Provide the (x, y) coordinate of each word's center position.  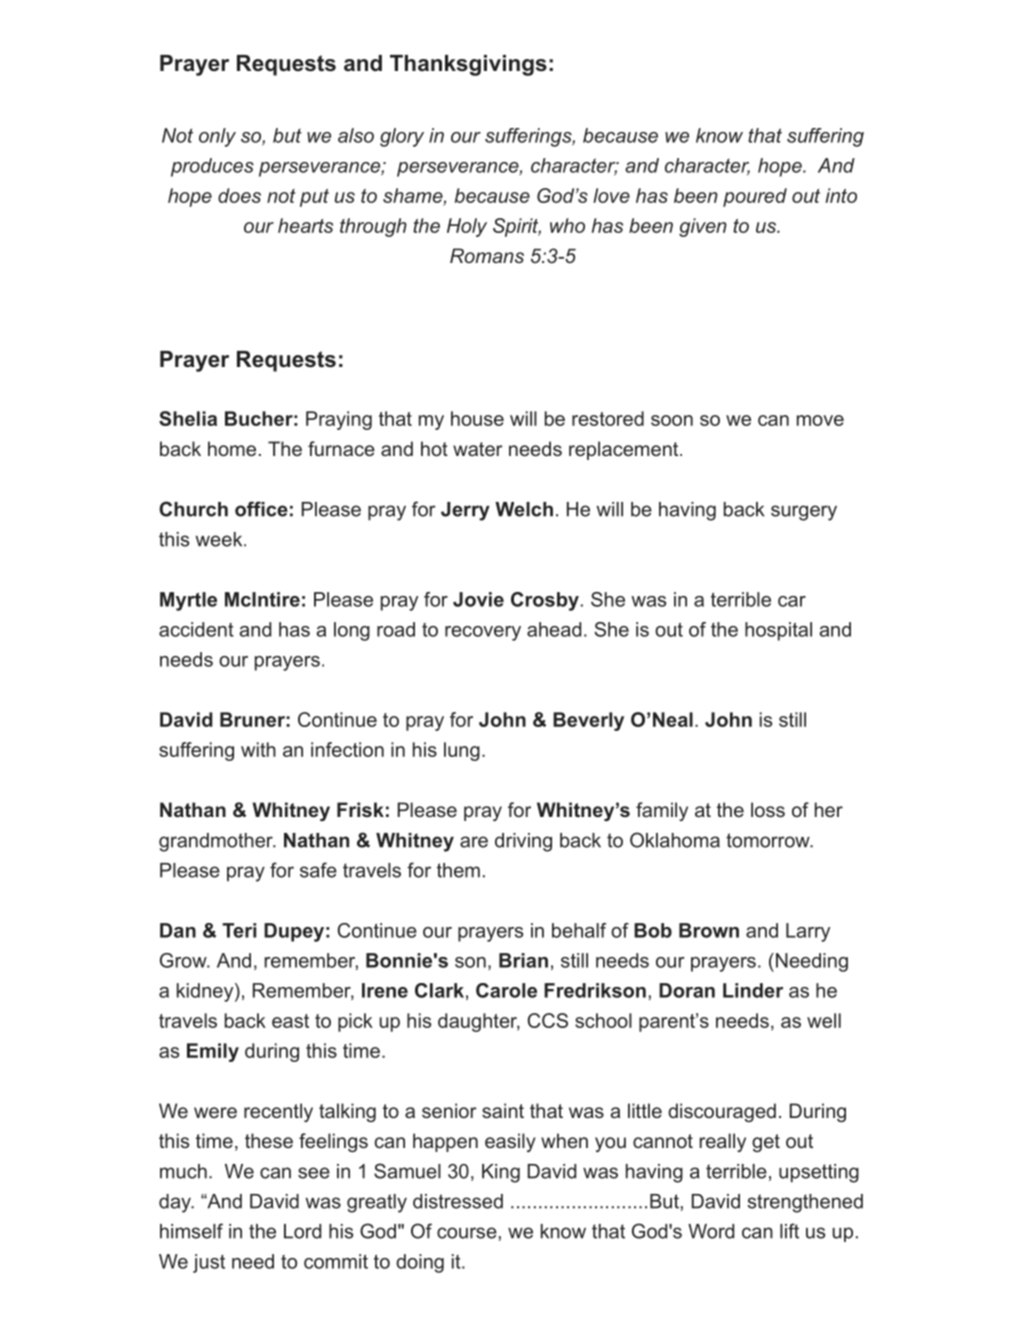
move (820, 420)
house (477, 418)
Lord (302, 1231)
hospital (778, 631)
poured (755, 197)
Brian (523, 960)
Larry (808, 932)
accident (196, 629)
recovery (483, 633)
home (232, 448)
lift (789, 1231)
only (217, 137)
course (467, 1233)
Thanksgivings (468, 65)
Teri (239, 930)
